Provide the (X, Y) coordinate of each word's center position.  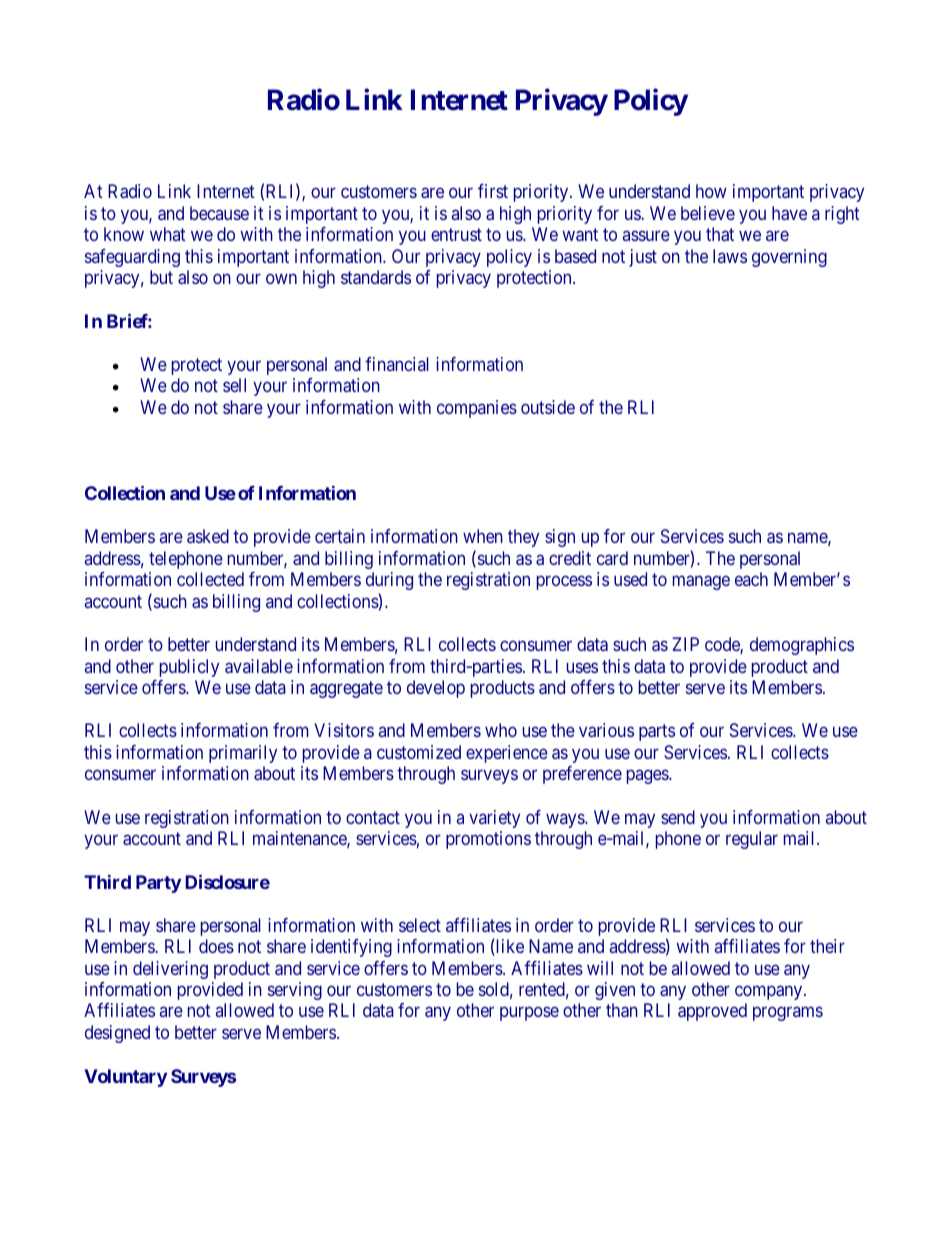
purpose (529, 1014)
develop (436, 689)
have (789, 213)
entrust (456, 234)
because (219, 213)
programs (788, 1014)
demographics (802, 646)
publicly (189, 668)
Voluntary (125, 1078)
